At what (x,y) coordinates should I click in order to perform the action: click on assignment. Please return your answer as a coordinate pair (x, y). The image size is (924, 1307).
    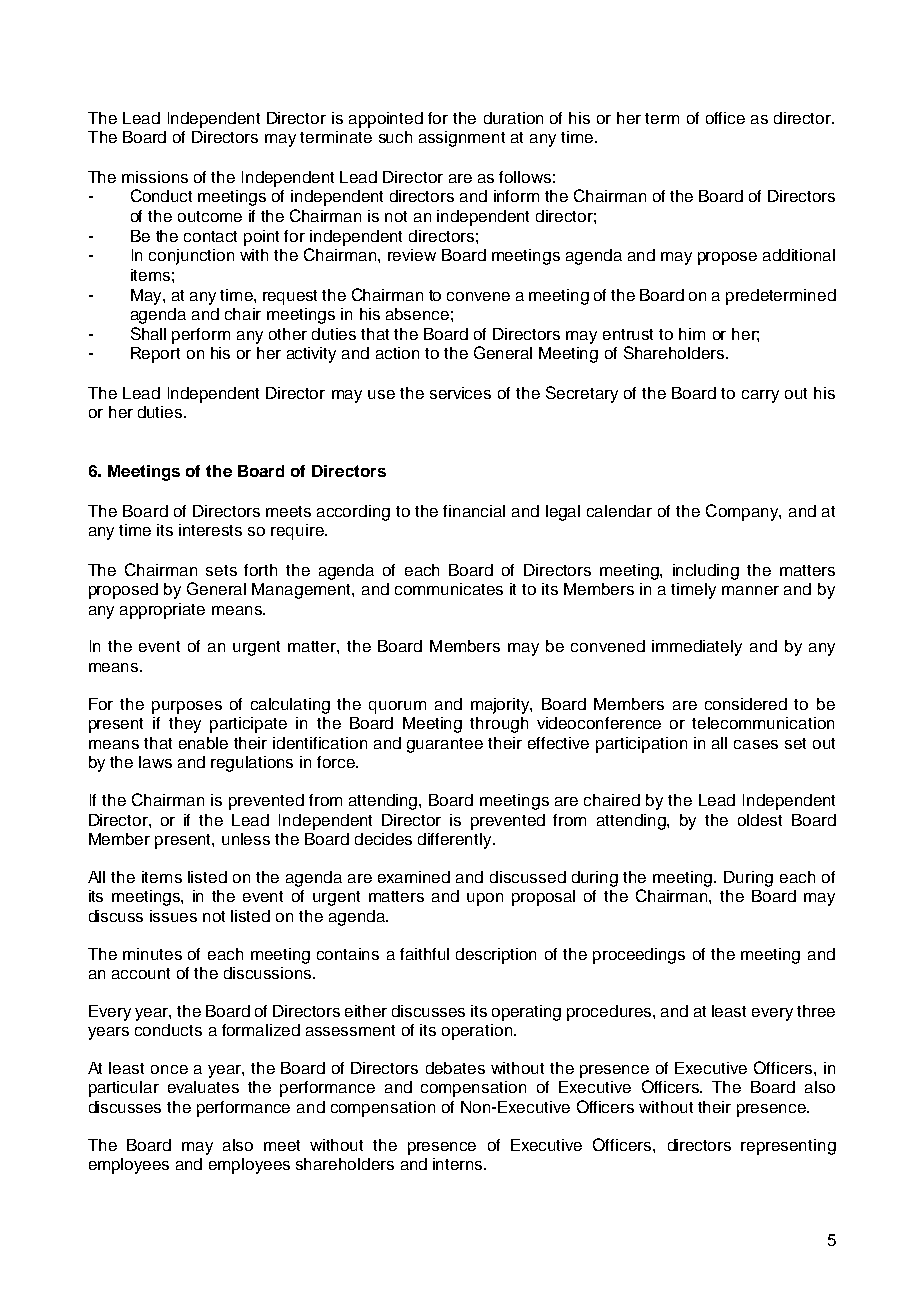
    Looking at the image, I should click on (462, 139).
